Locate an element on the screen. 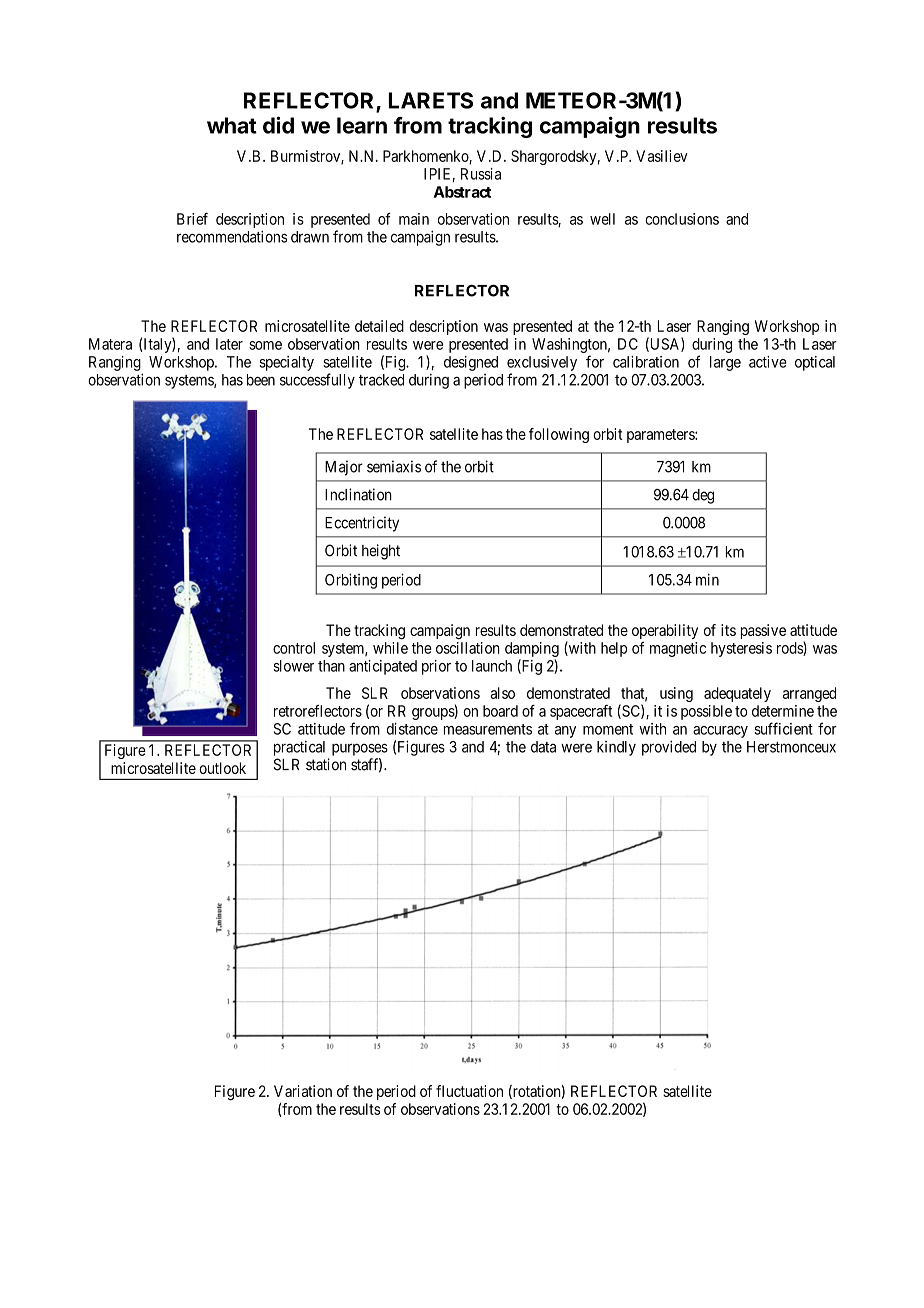  Major is located at coordinates (344, 468).
